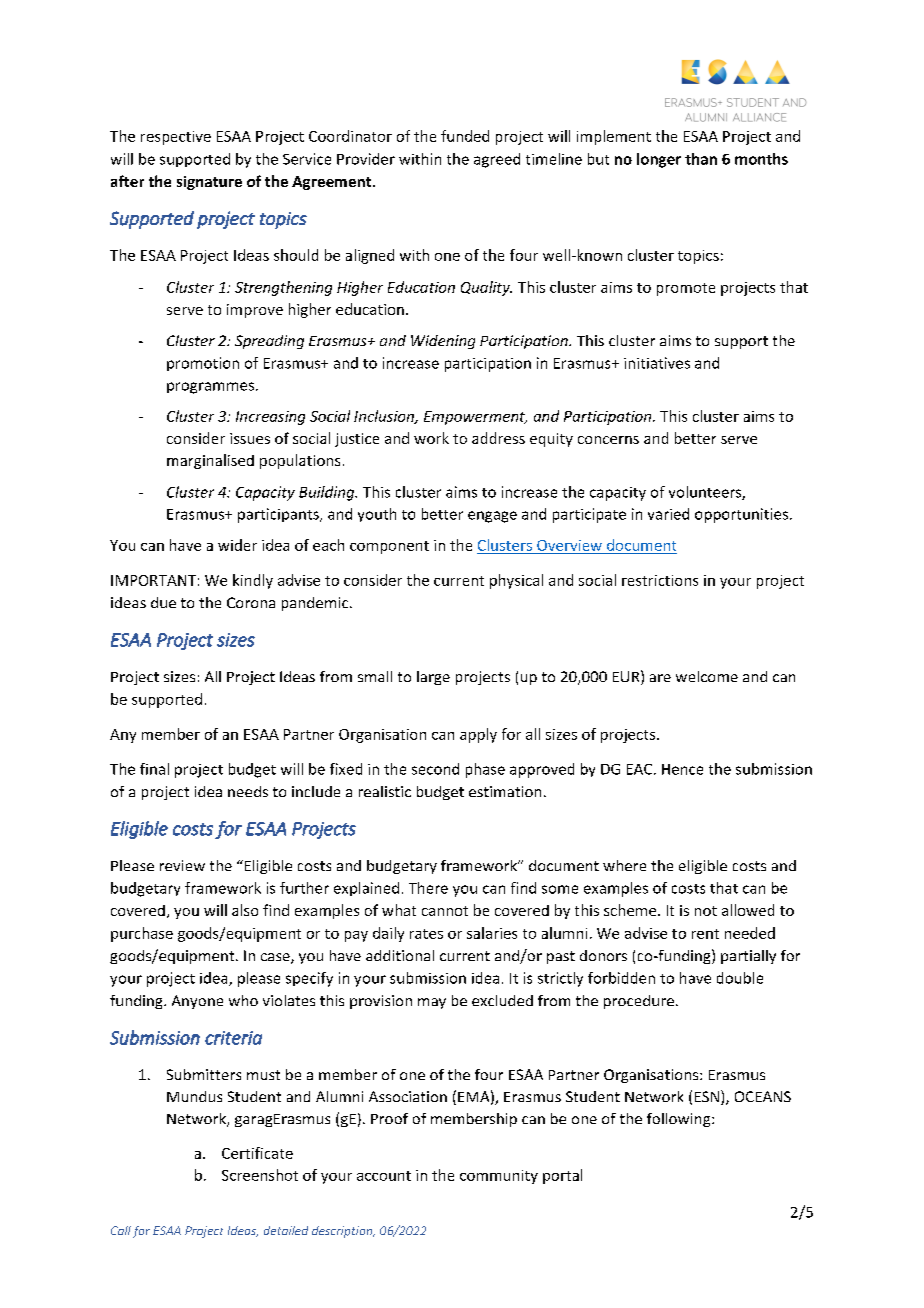  What do you see at coordinates (433, 678) in the screenshot?
I see `large` at bounding box center [433, 678].
